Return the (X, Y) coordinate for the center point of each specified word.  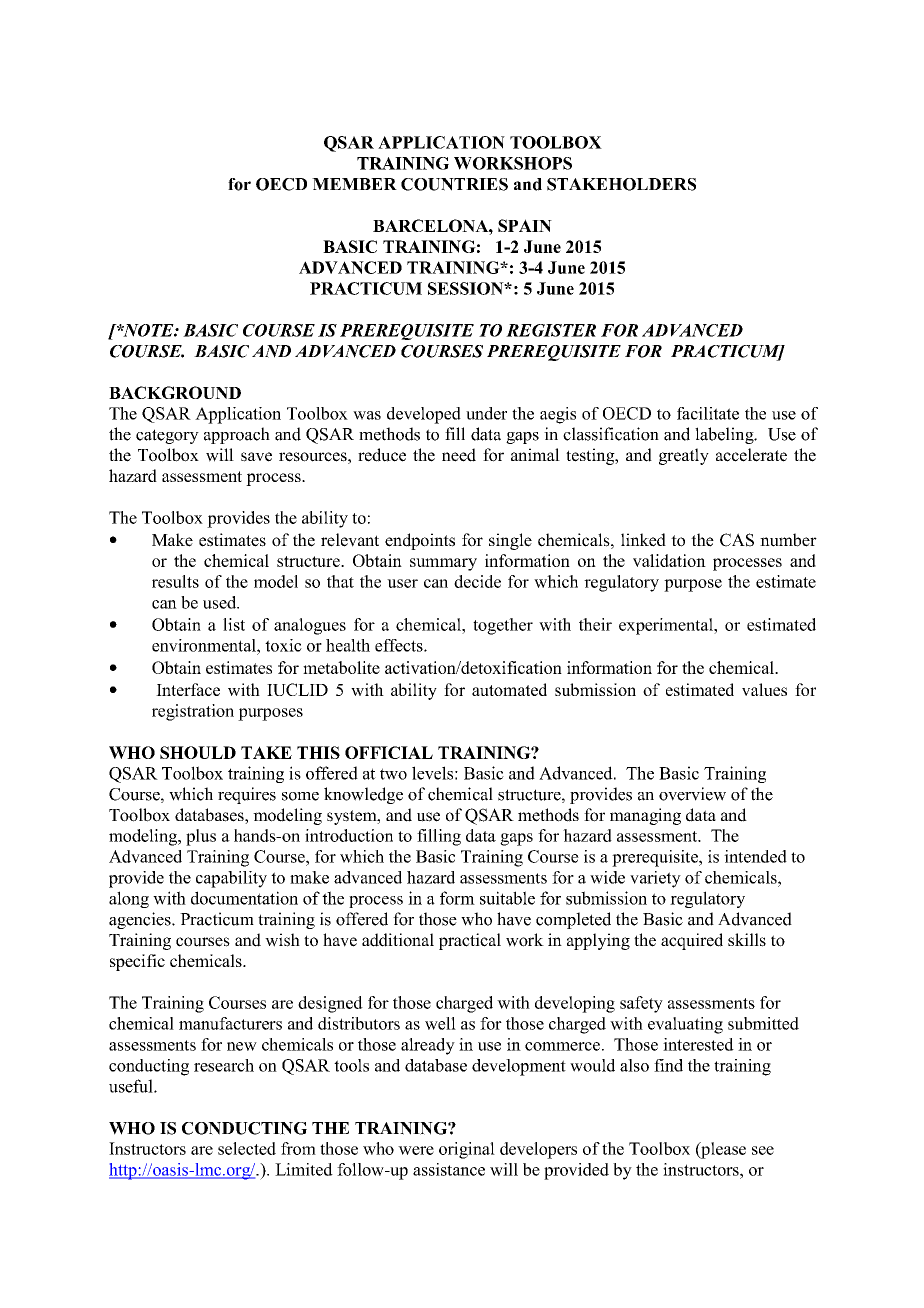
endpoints (420, 541)
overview (692, 794)
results (175, 581)
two (393, 774)
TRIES (480, 184)
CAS (737, 540)
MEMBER (354, 184)
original (467, 1150)
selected (247, 1148)
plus (201, 837)
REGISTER (551, 330)
